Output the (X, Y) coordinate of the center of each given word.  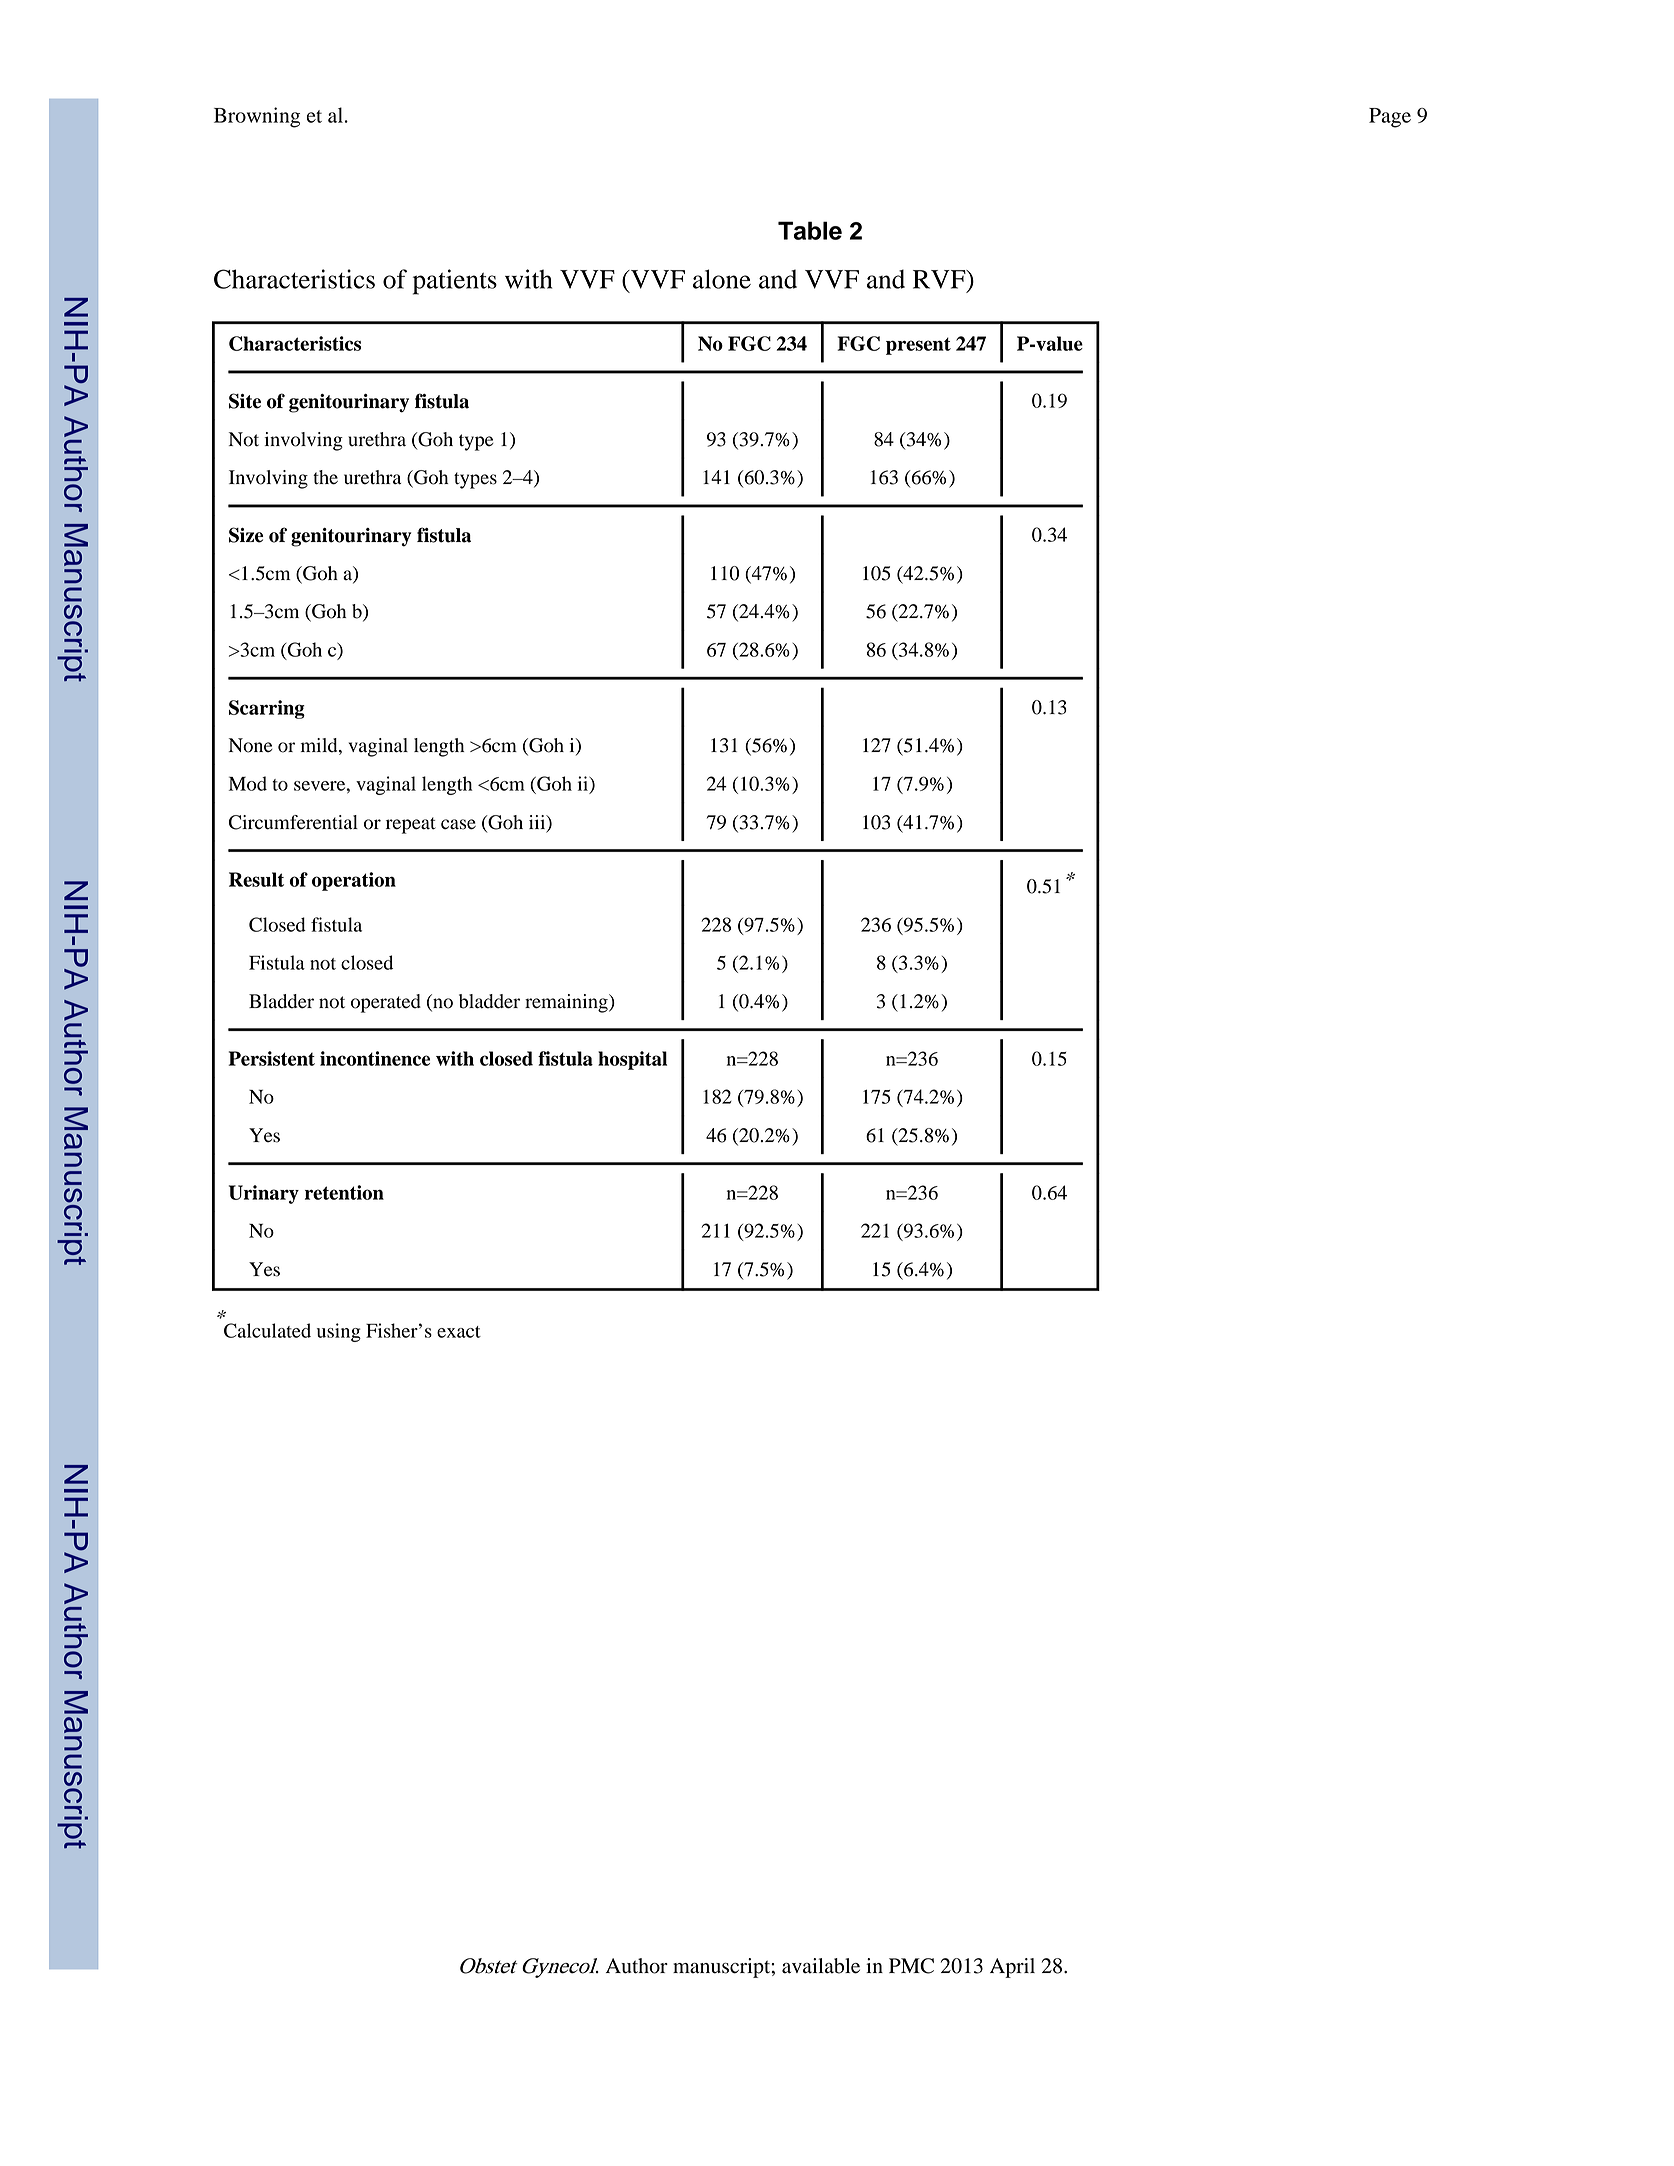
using (339, 1332)
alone (722, 279)
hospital (632, 1060)
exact (459, 1332)
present (918, 346)
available (821, 1966)
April (1012, 1968)
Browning (257, 117)
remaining (567, 1003)
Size (246, 535)
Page (1390, 118)
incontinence (375, 1058)
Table (810, 230)
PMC (911, 1966)
